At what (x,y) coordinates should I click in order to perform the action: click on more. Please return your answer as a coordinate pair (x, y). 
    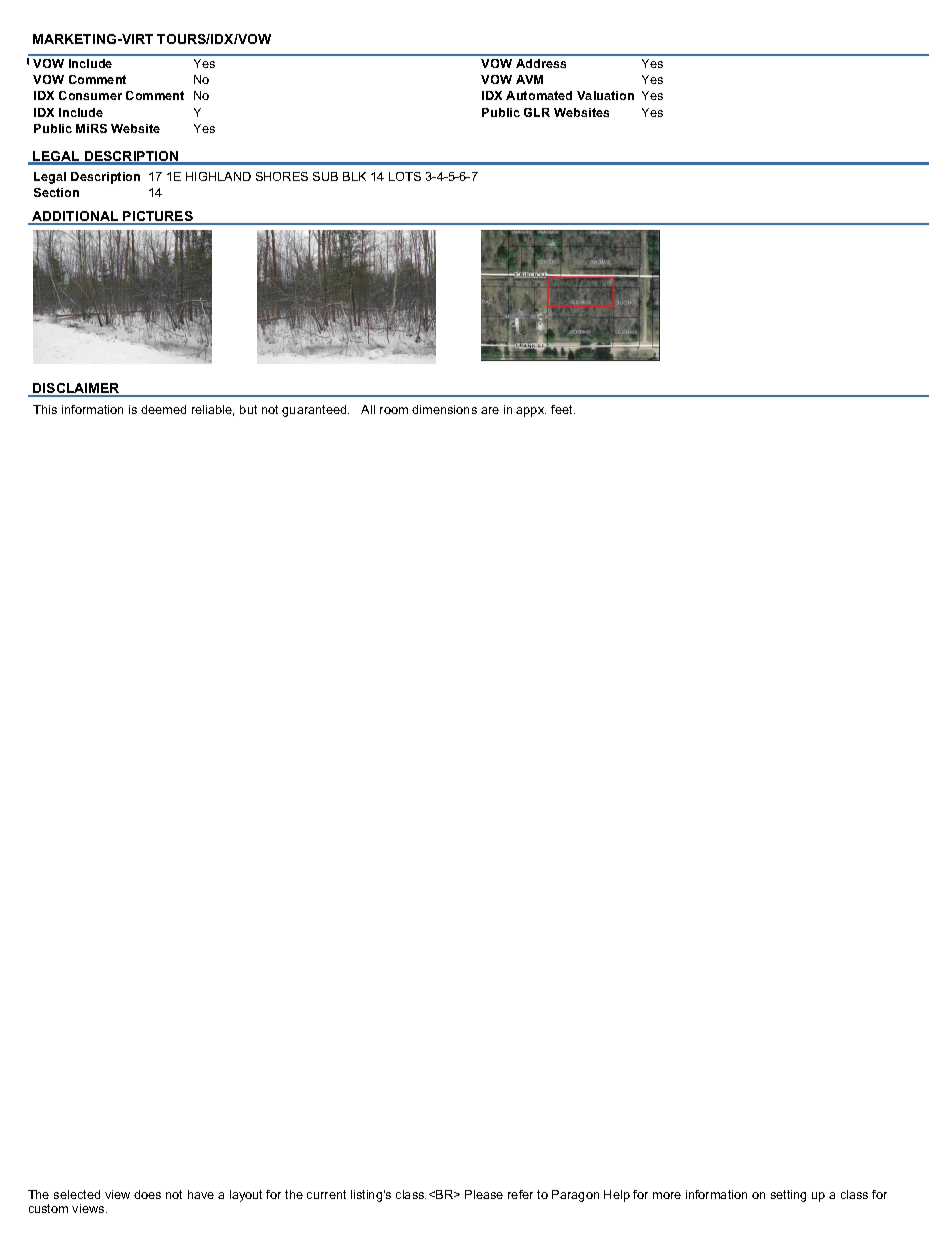
    Looking at the image, I should click on (667, 1195).
